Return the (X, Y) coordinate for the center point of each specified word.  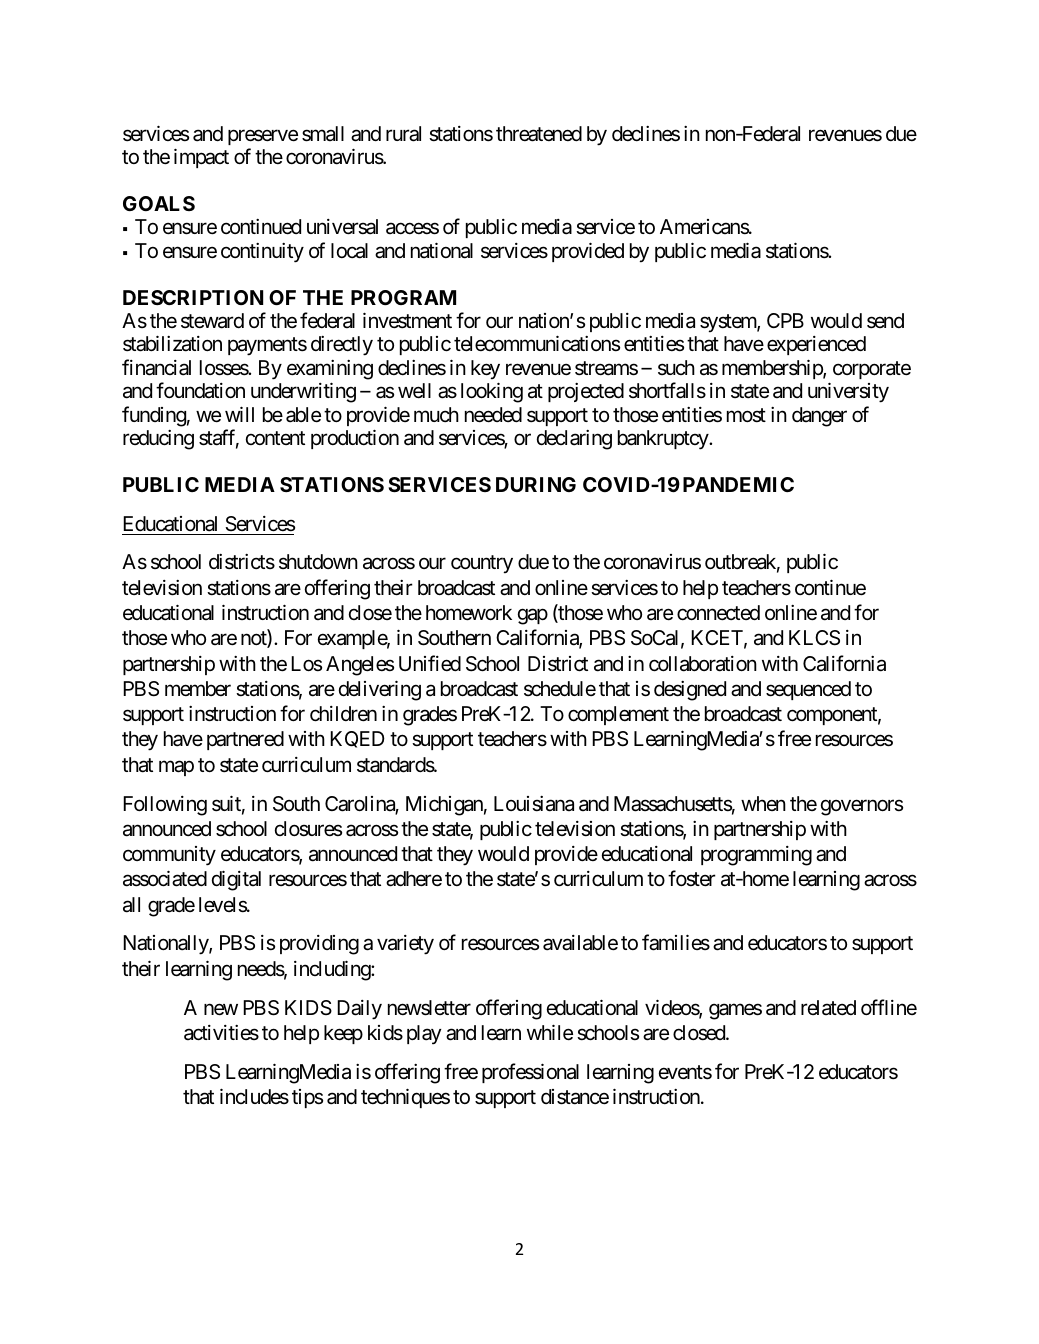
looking (492, 392)
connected (718, 613)
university (848, 392)
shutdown (318, 561)
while (550, 1032)
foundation (200, 390)
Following (165, 806)
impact (201, 158)
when (763, 803)
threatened (539, 134)
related (828, 1008)
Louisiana (534, 804)
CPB (785, 320)
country (482, 565)
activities (221, 1033)
